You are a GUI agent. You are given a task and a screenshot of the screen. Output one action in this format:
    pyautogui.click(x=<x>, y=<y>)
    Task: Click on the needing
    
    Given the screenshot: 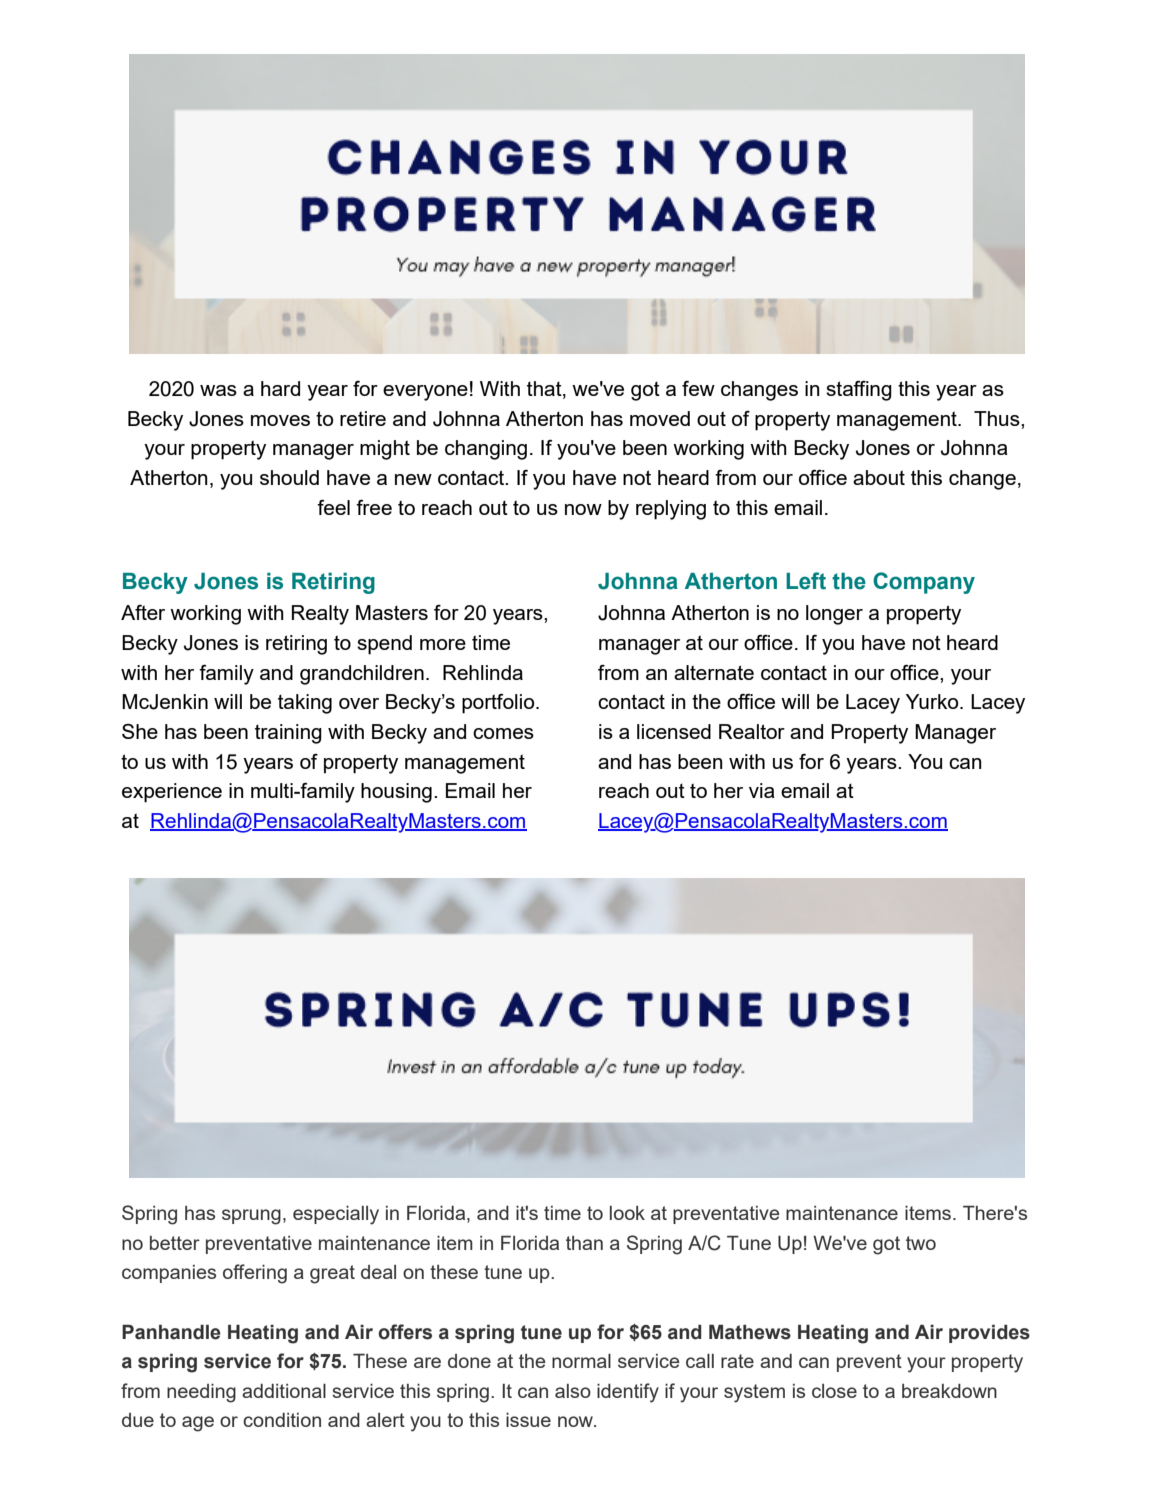 What is the action you would take?
    pyautogui.click(x=201, y=1393)
